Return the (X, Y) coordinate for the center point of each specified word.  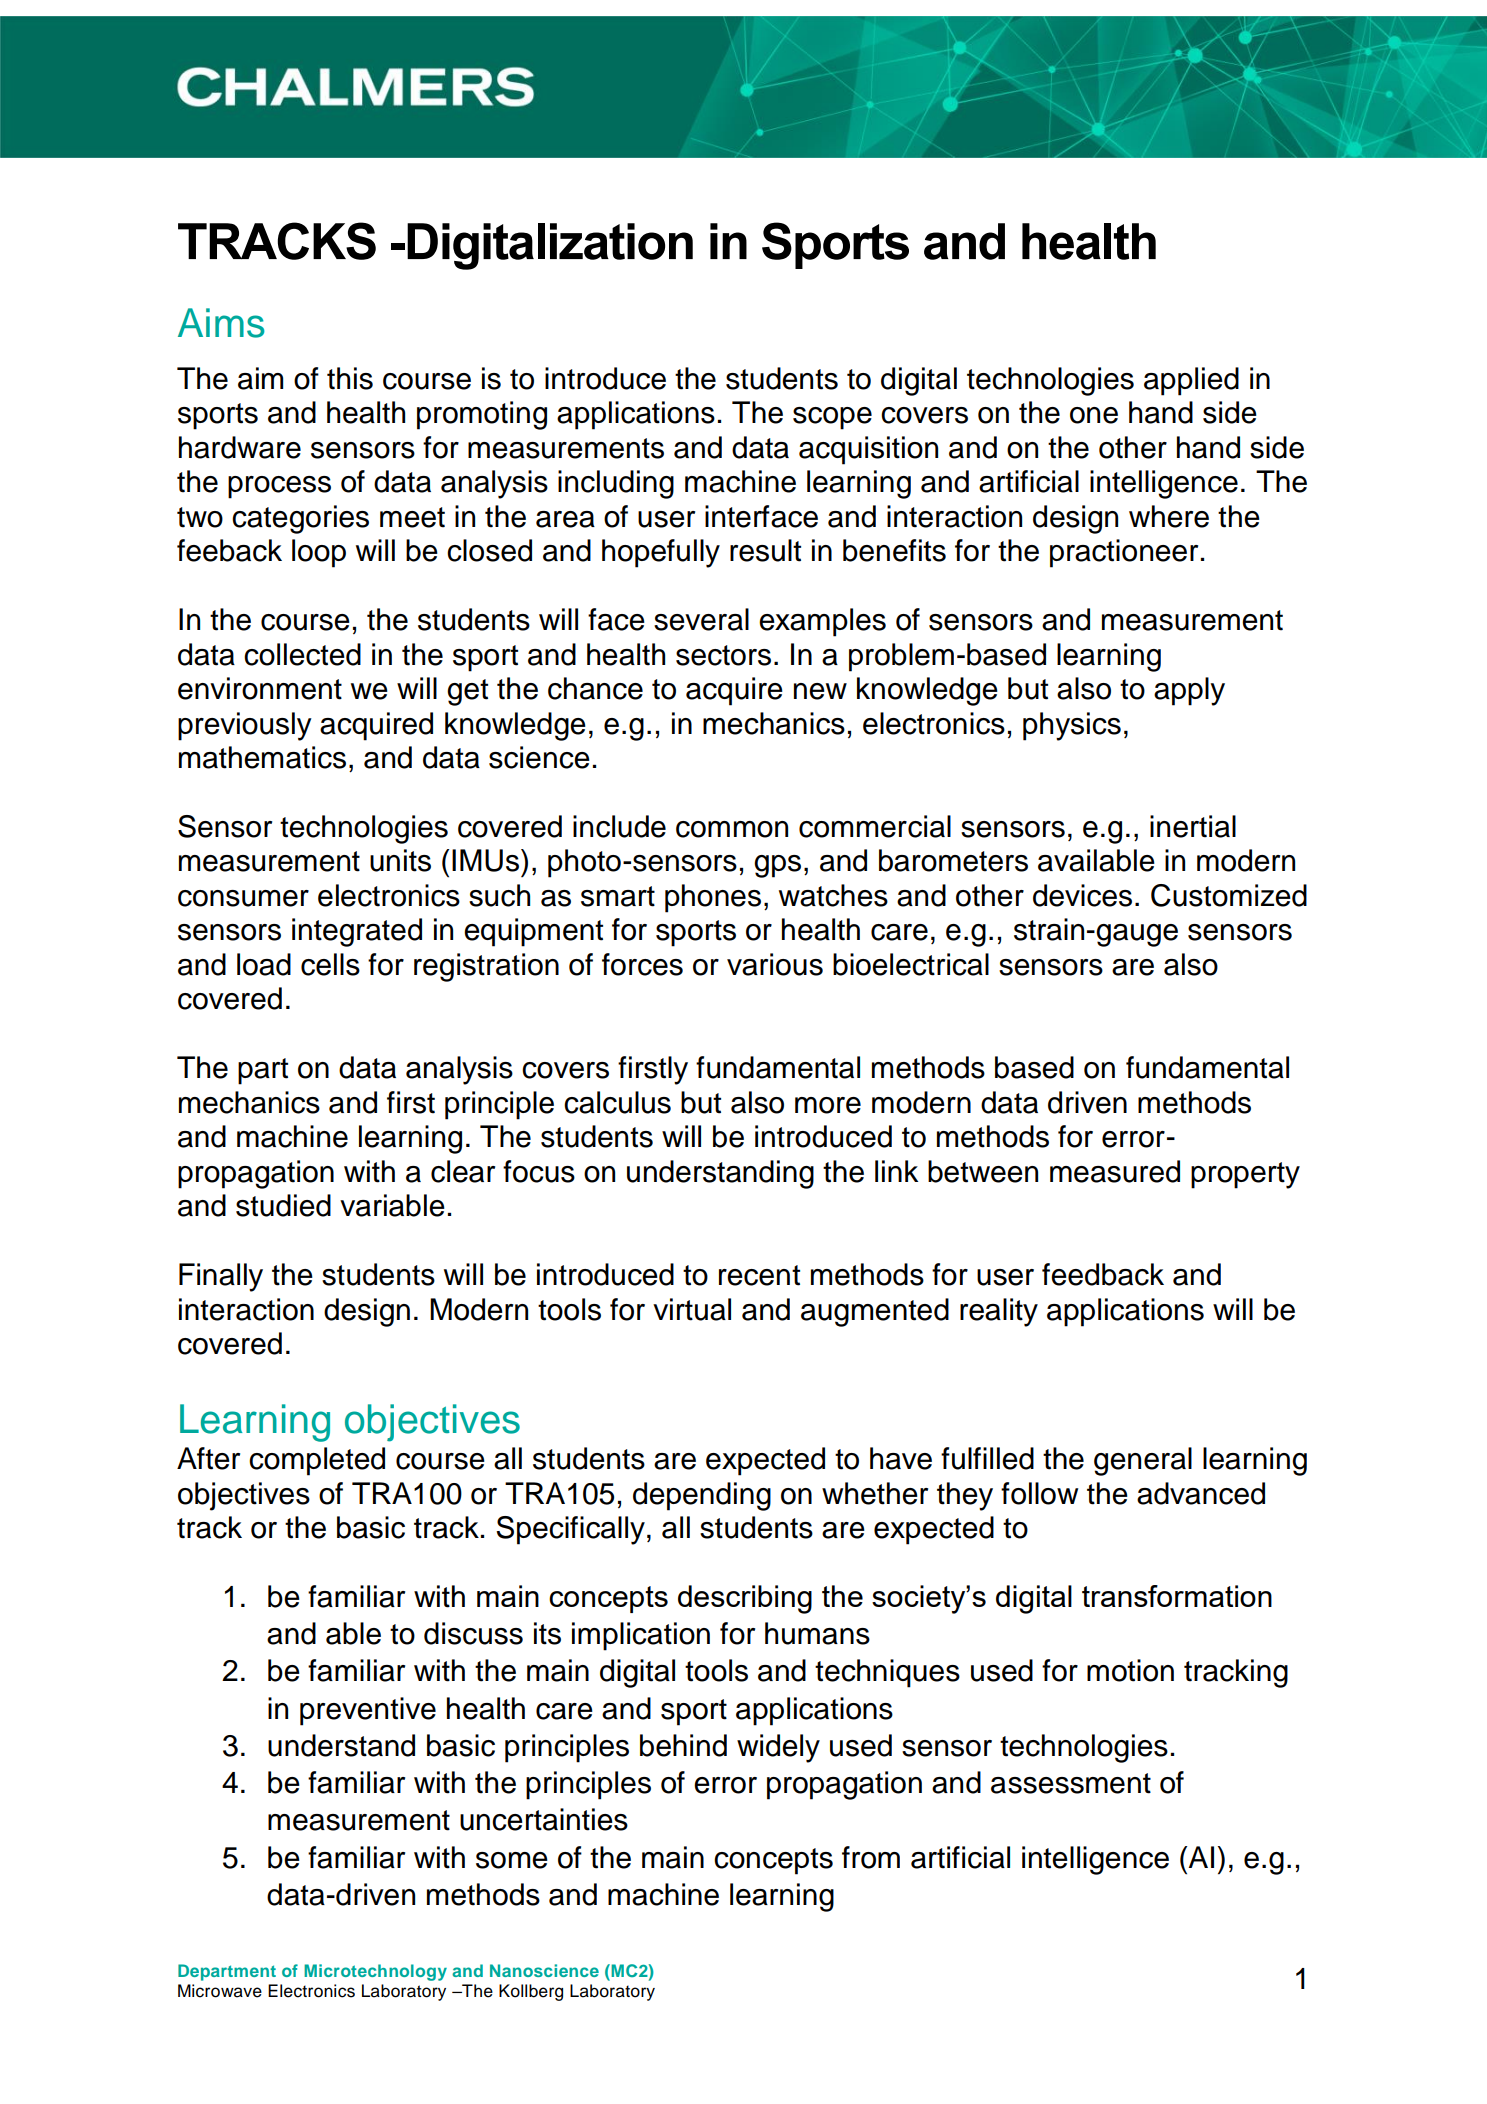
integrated (357, 932)
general (1143, 1461)
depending (702, 1496)
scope (832, 418)
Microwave (220, 1991)
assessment (1071, 1783)
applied (1191, 381)
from (871, 1857)
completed (317, 1461)
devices (1082, 895)
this (350, 378)
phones (713, 898)
